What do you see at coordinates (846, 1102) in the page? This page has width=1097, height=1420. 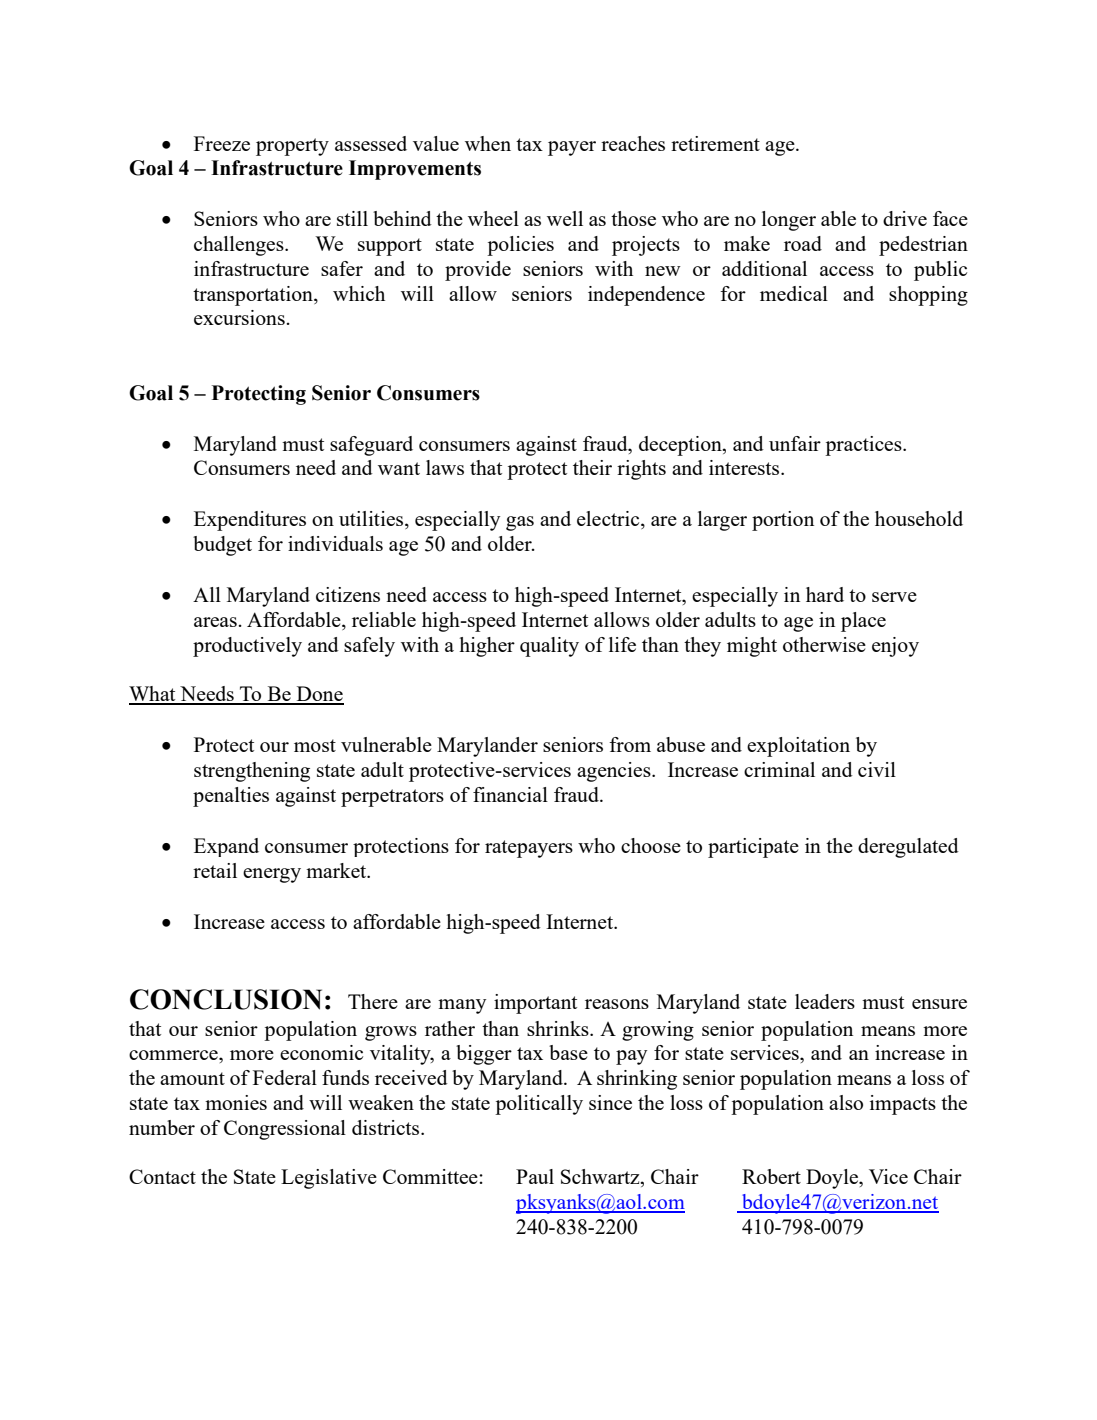 I see `also` at bounding box center [846, 1102].
